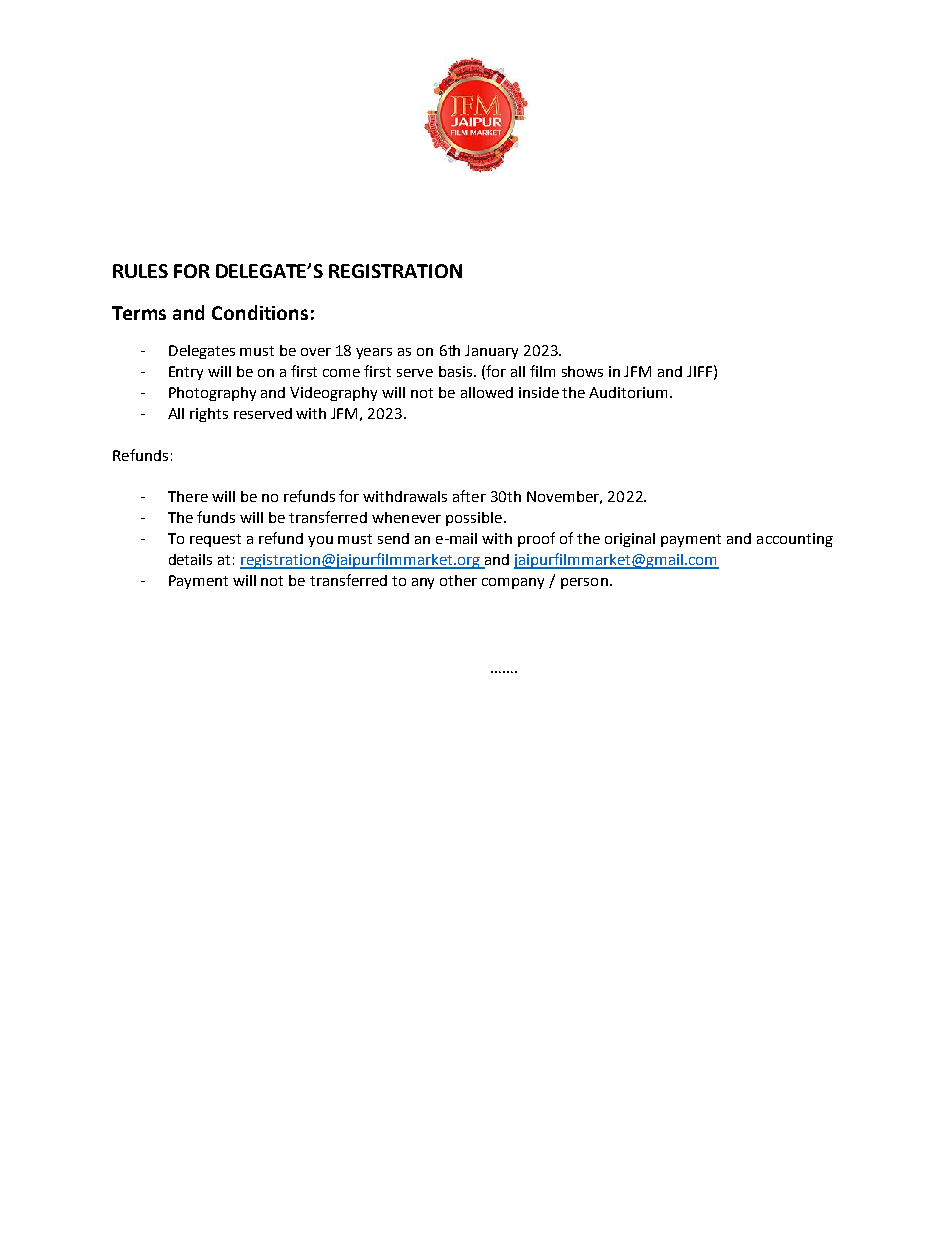 The width and height of the document is (952, 1233). I want to click on rights, so click(209, 415).
